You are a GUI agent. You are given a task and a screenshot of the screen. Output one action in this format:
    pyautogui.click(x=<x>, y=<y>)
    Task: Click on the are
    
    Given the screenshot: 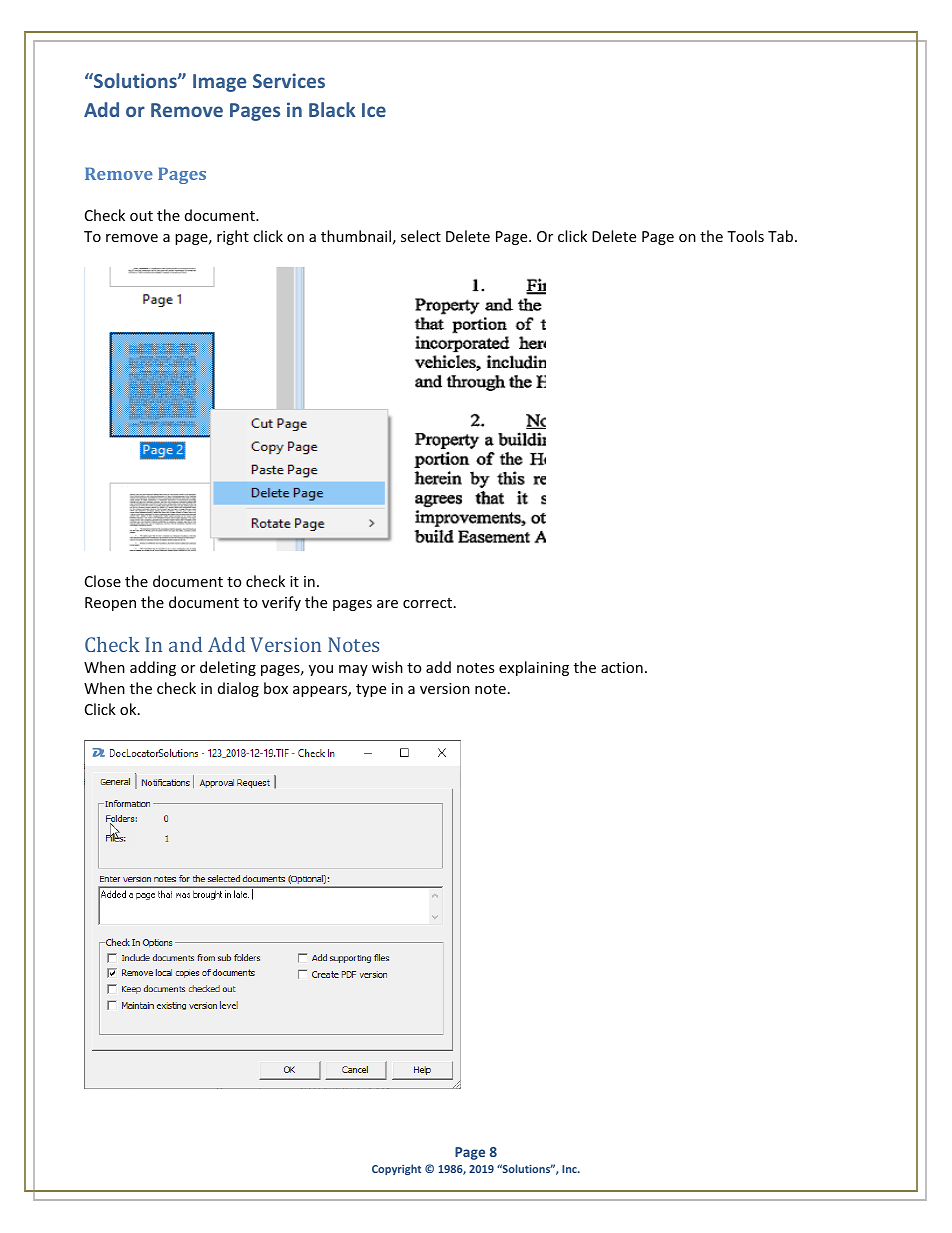 What is the action you would take?
    pyautogui.click(x=387, y=604)
